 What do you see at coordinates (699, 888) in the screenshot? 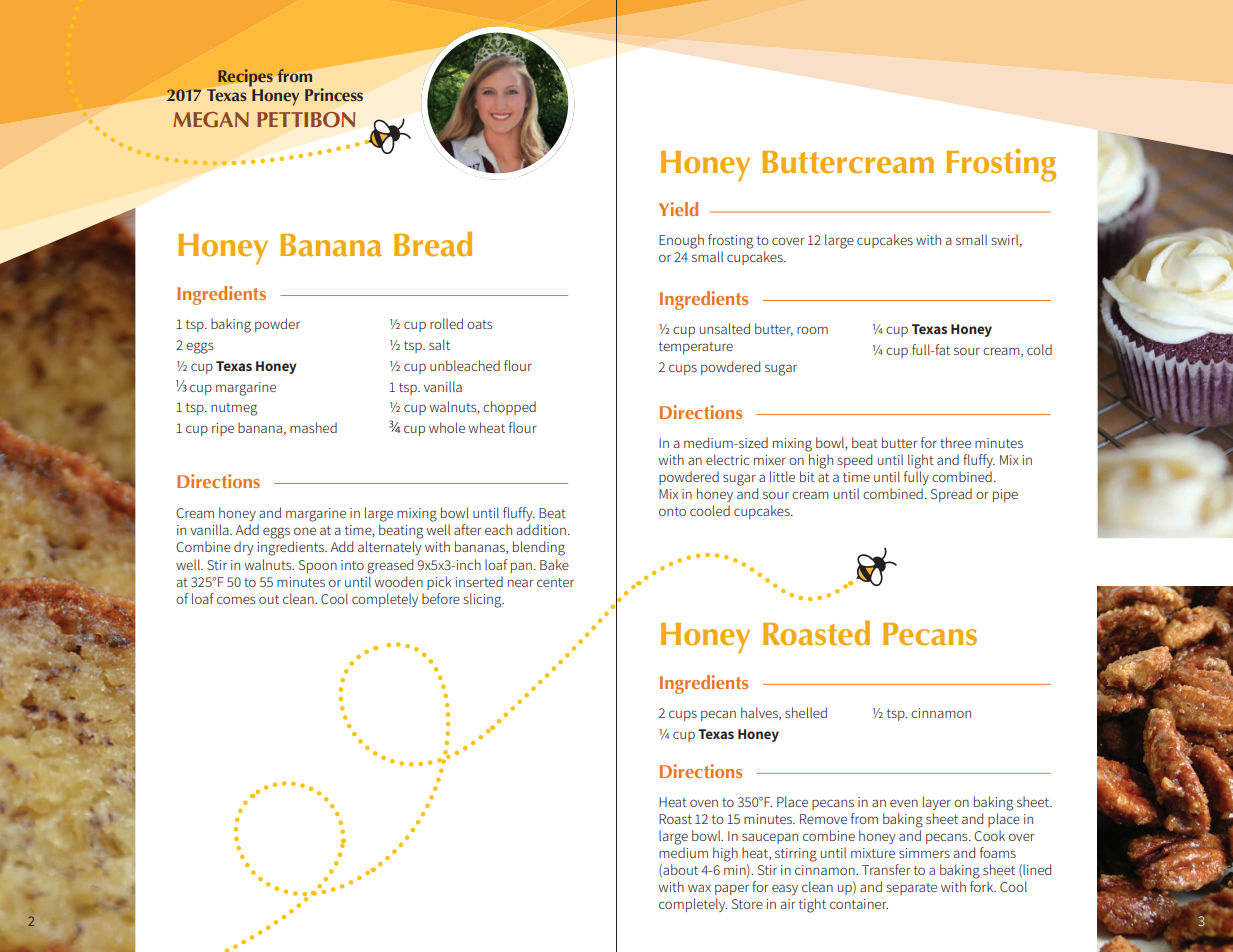
I see `wax` at bounding box center [699, 888].
